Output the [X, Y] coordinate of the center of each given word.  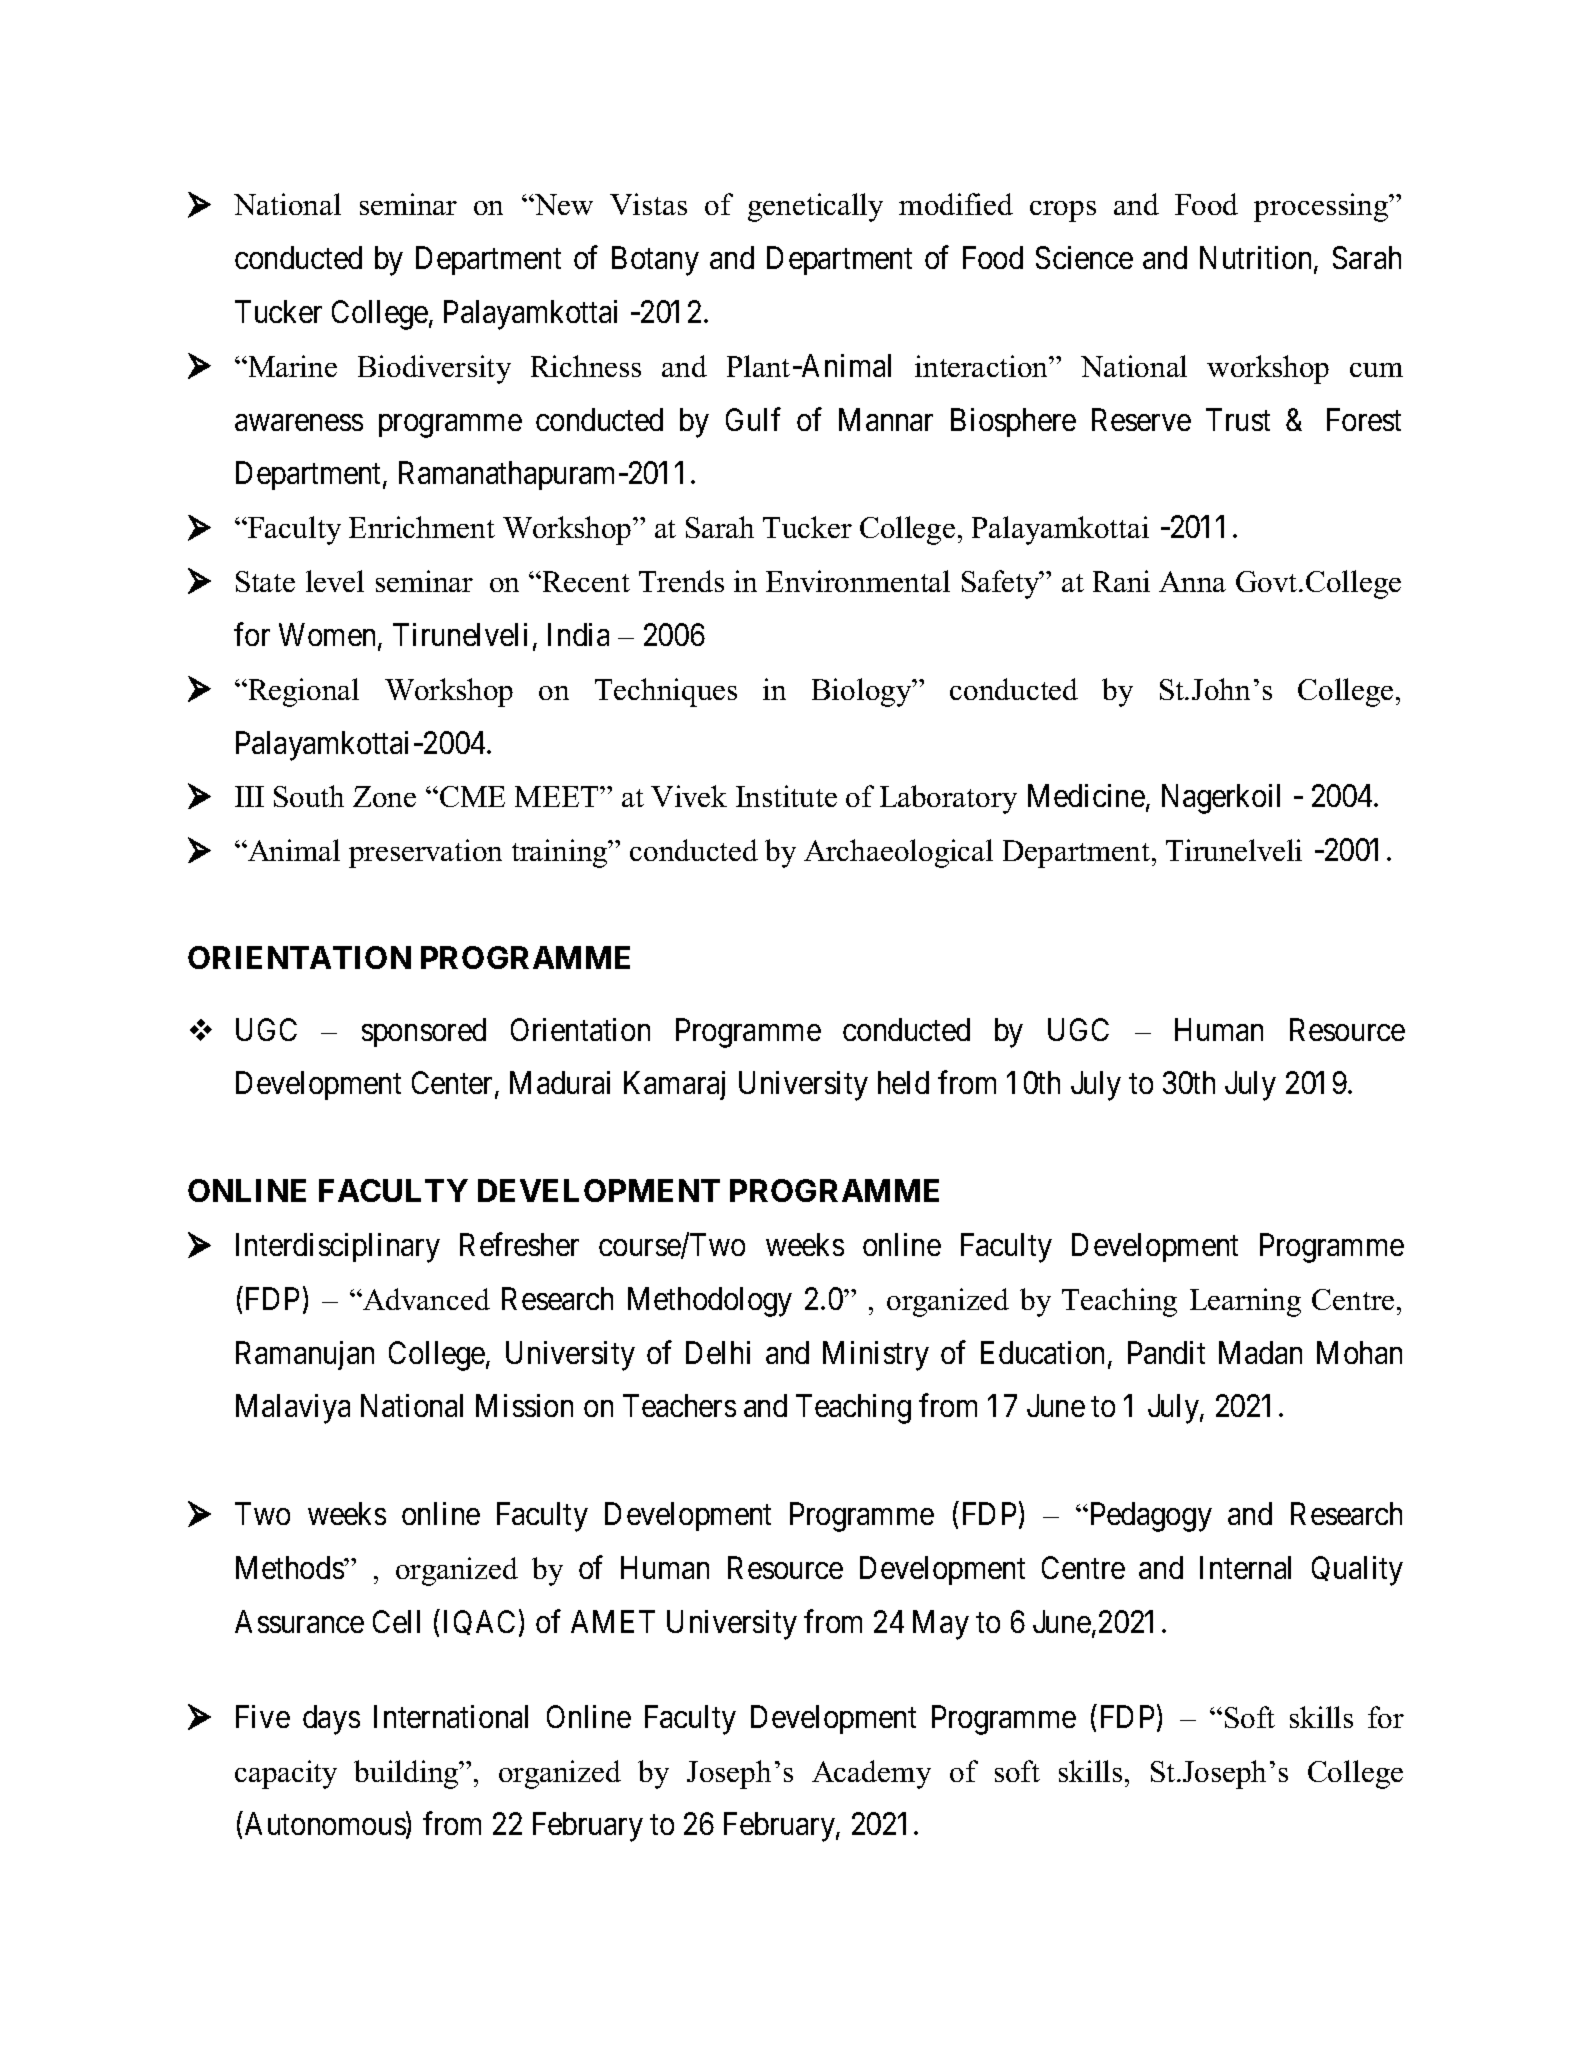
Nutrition [1257, 259]
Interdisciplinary [338, 1248]
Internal [1245, 1567]
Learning [1245, 1302]
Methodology [710, 1302]
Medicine [1086, 795]
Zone [384, 796]
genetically [815, 207]
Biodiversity [434, 369]
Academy [871, 1774]
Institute [786, 796]
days [331, 1720]
